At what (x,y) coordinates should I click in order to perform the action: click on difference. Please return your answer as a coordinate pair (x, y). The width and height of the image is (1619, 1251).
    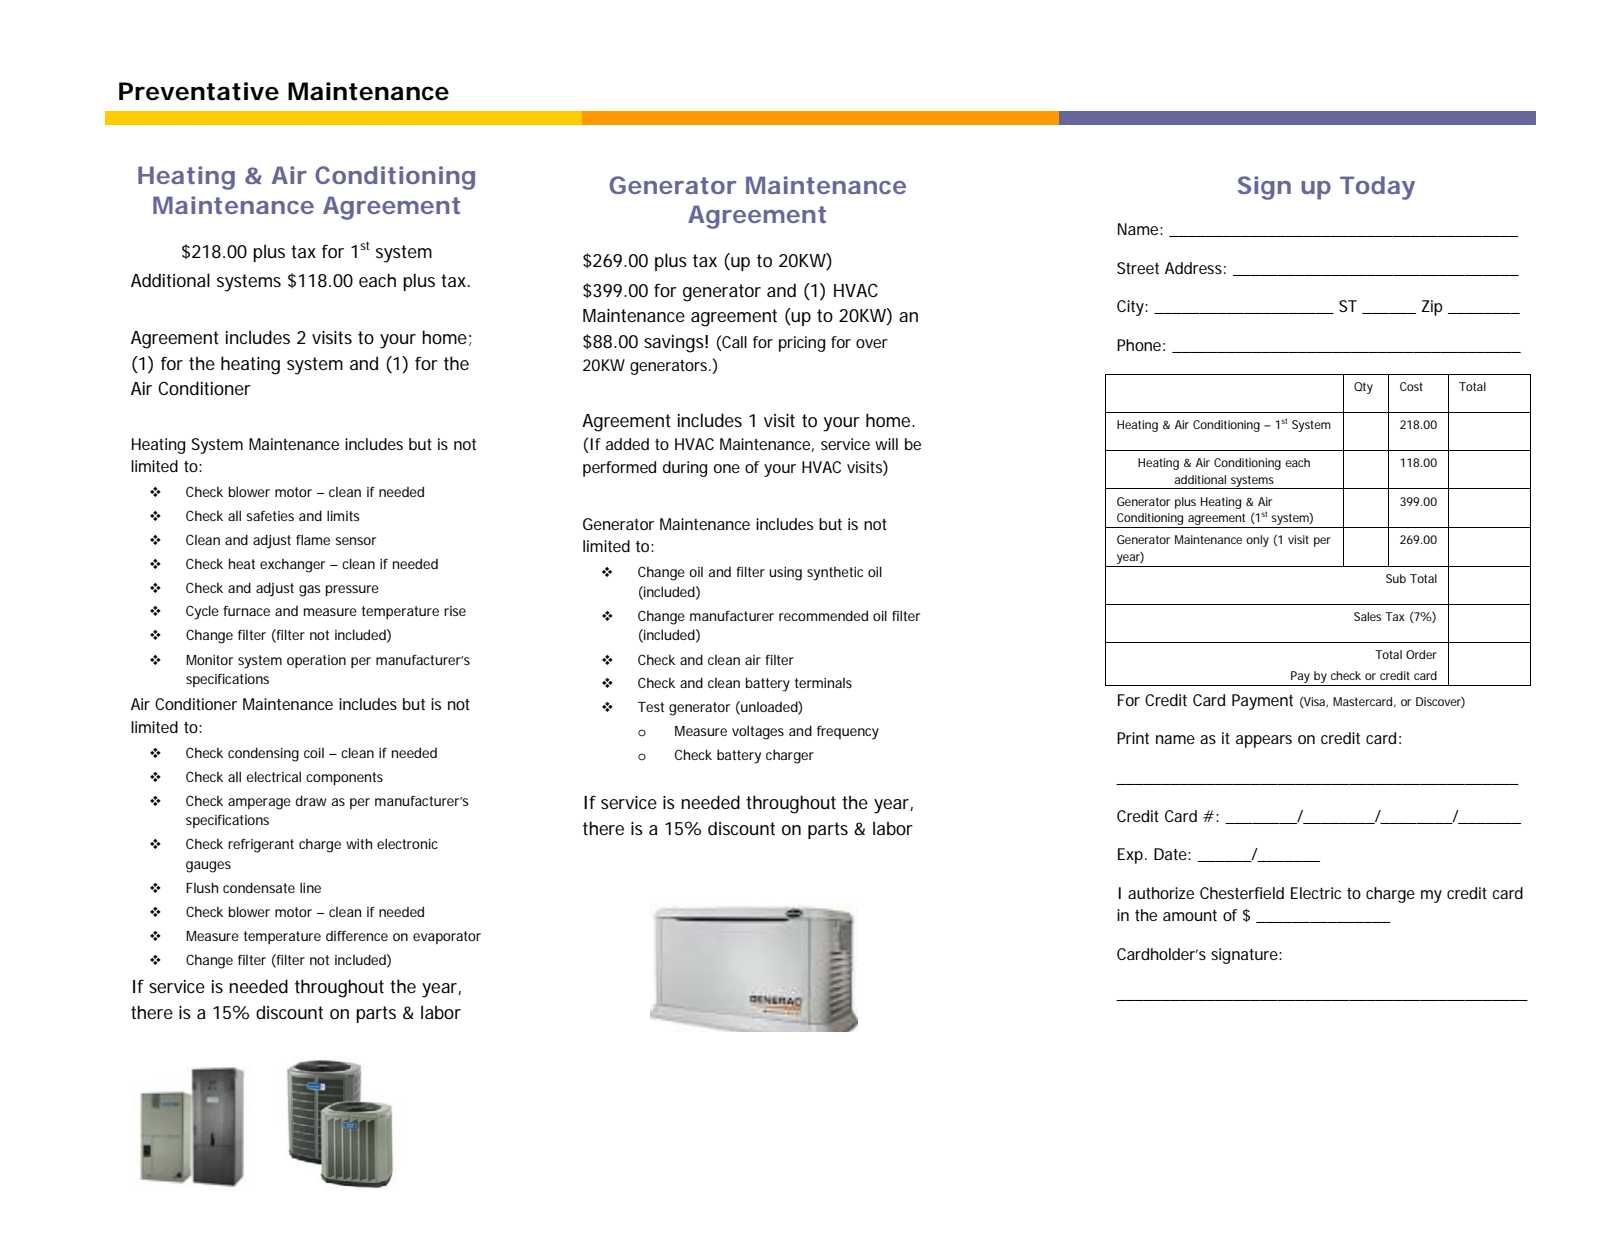
    Looking at the image, I should click on (357, 935).
